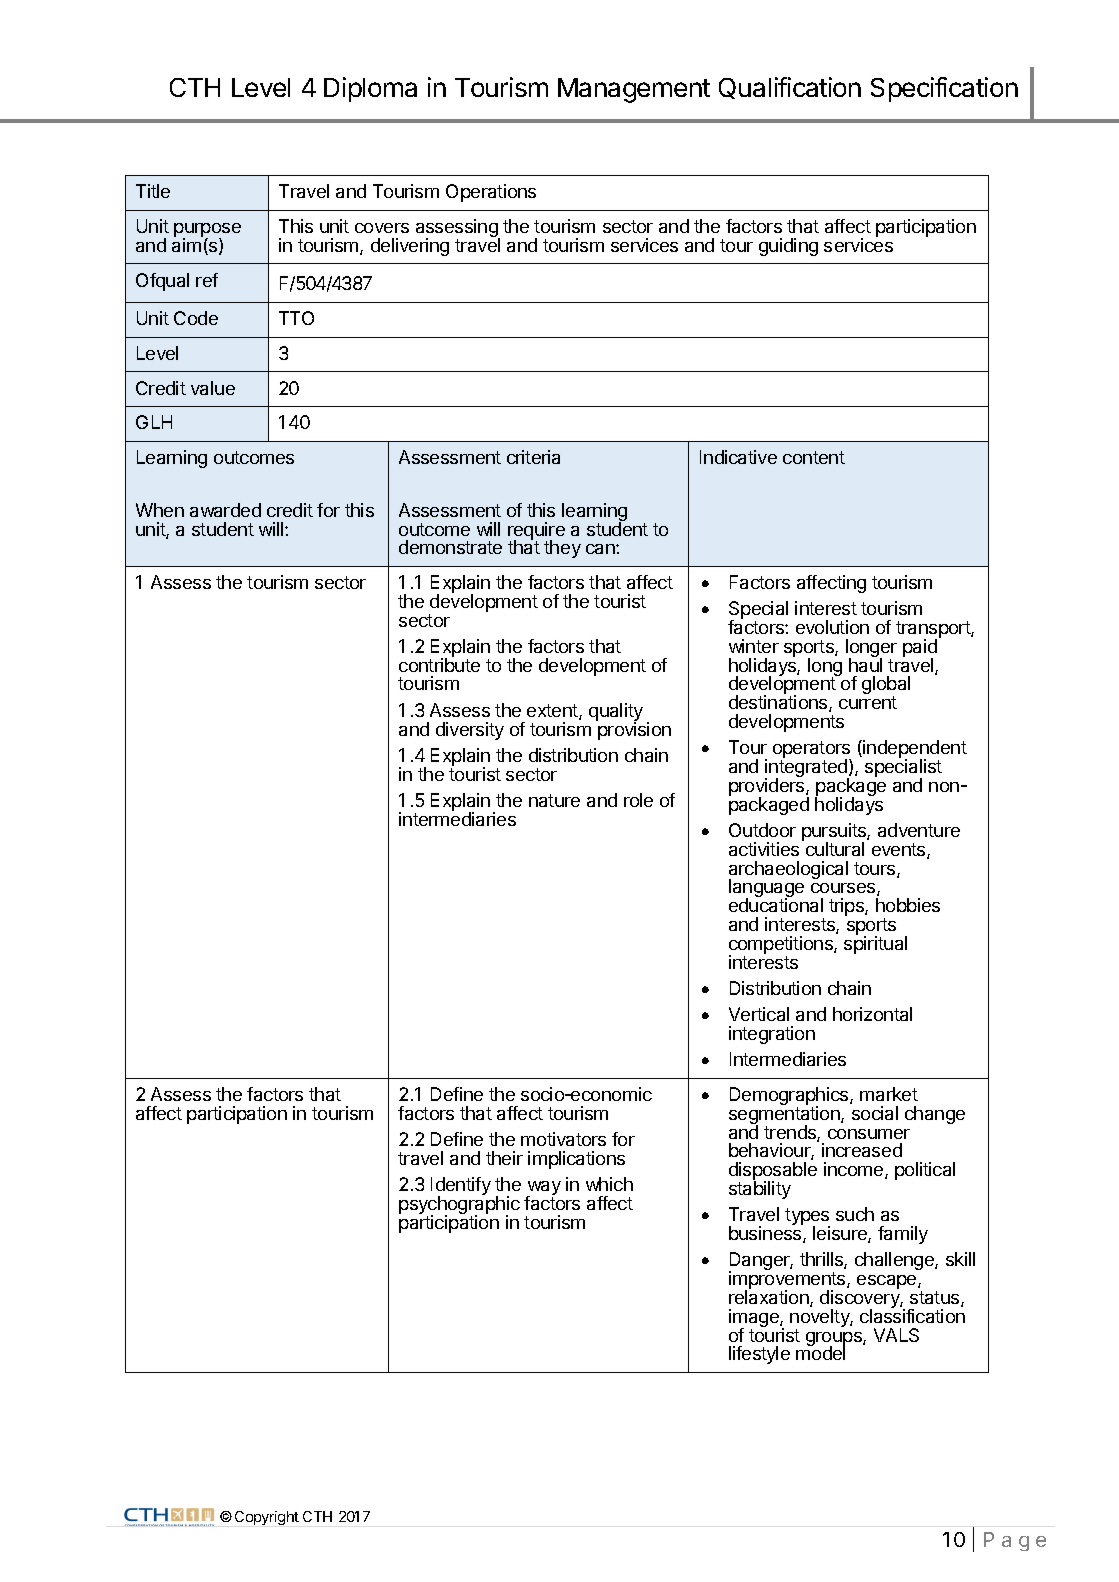  I want to click on evolution, so click(832, 627).
